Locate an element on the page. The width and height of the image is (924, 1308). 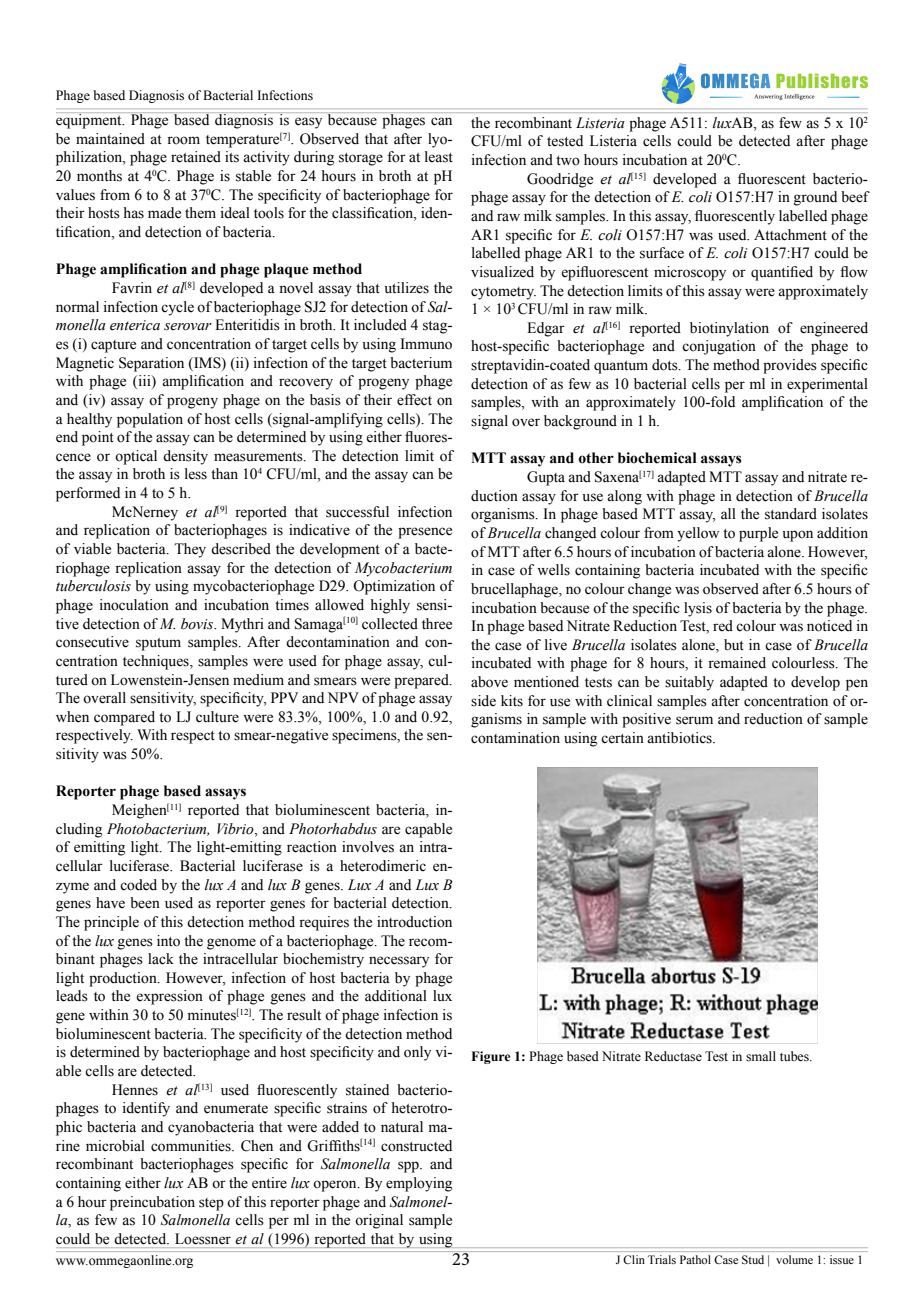
population is located at coordinates (150, 420).
